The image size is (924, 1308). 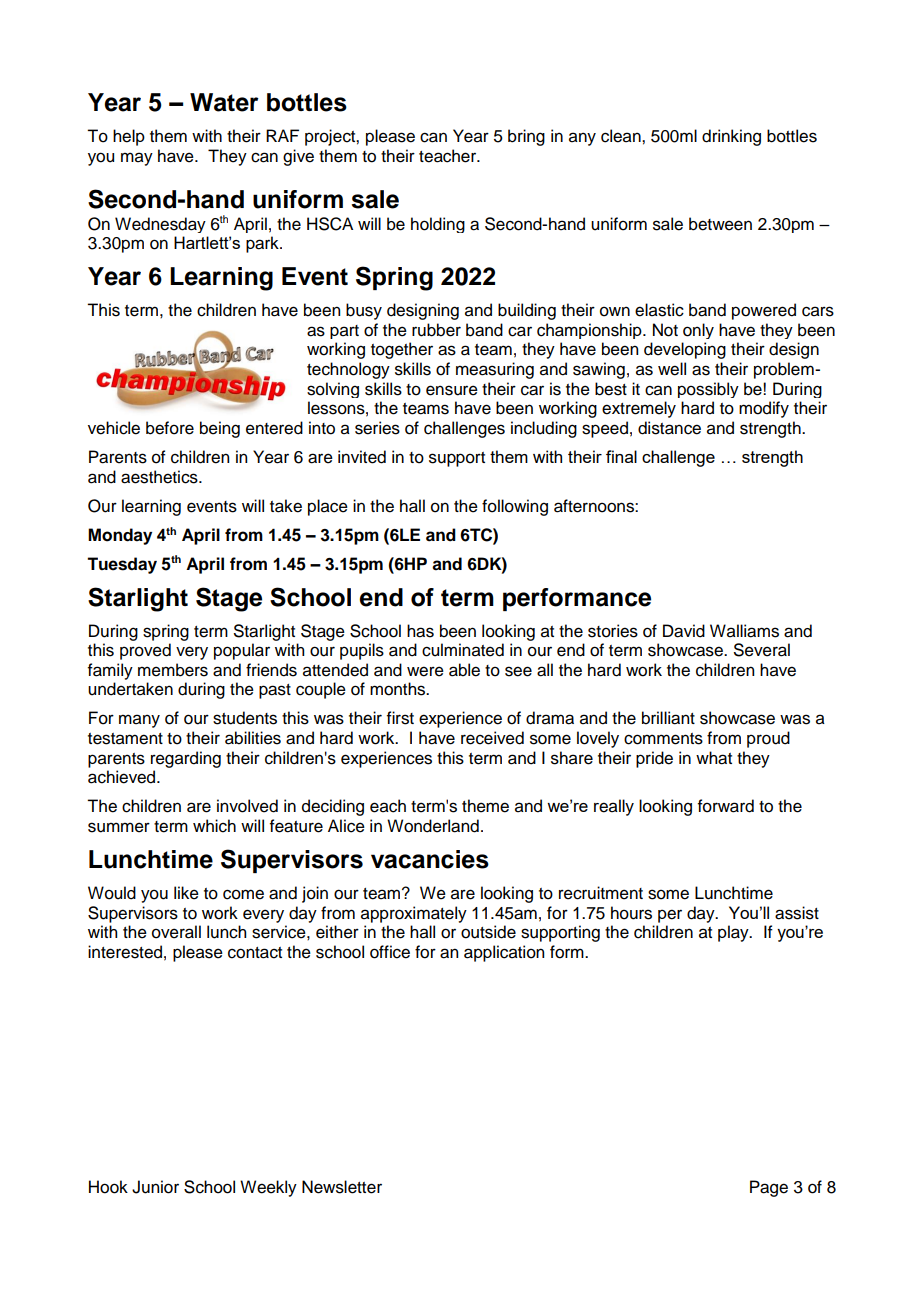 I want to click on members, so click(x=173, y=670).
